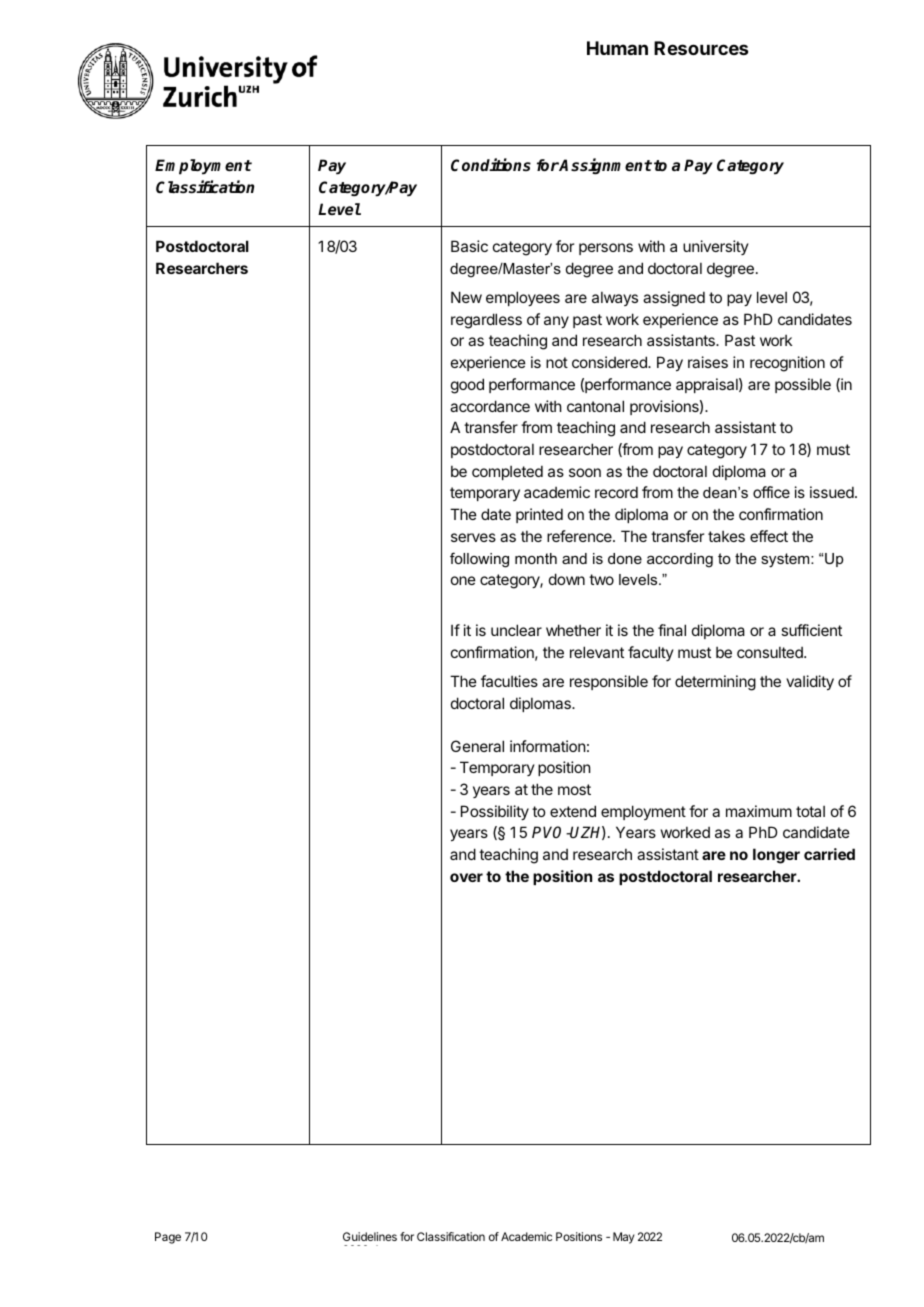 Image resolution: width=924 pixels, height=1307 pixels. I want to click on over, so click(466, 877).
